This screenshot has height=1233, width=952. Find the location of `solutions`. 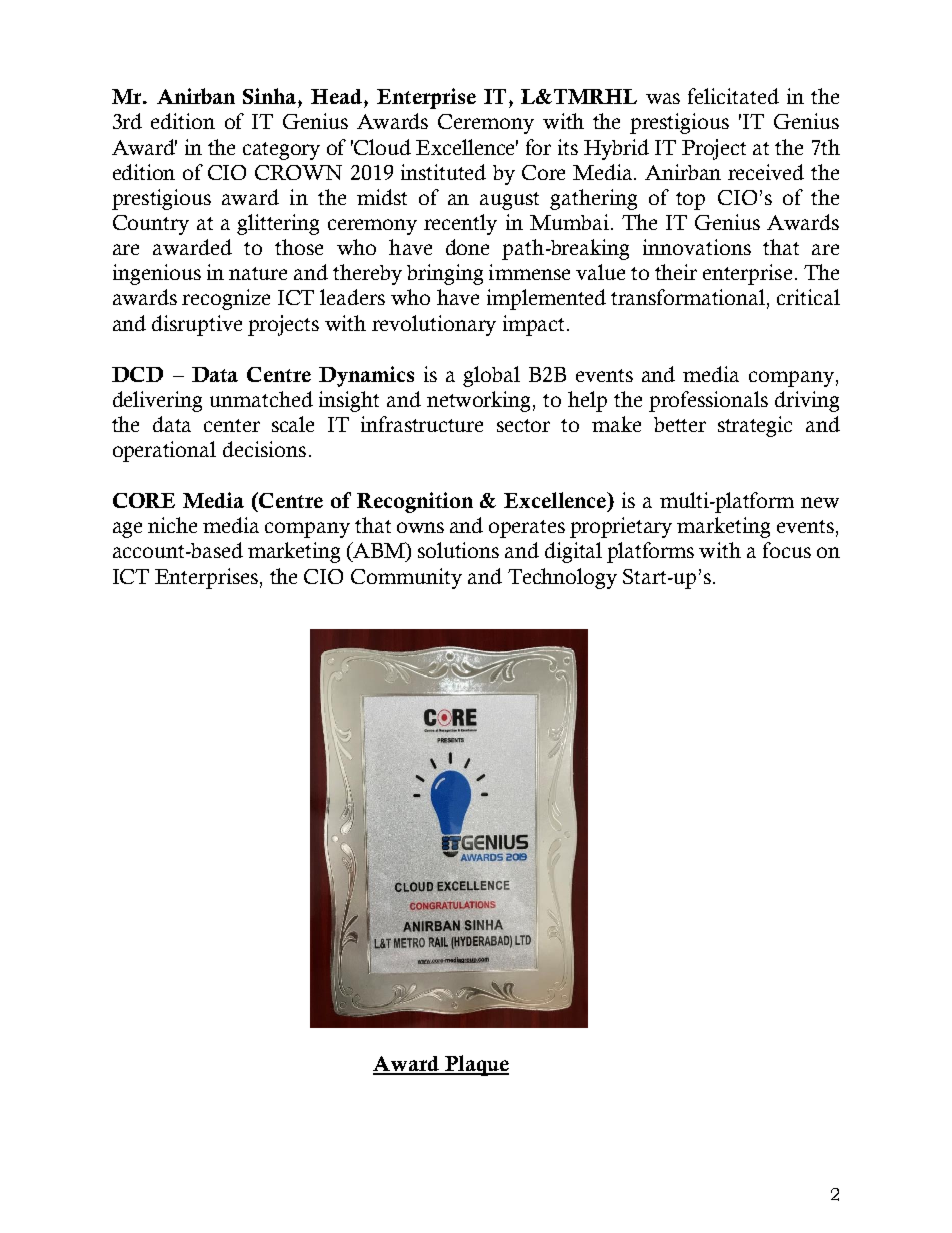

solutions is located at coordinates (458, 550).
